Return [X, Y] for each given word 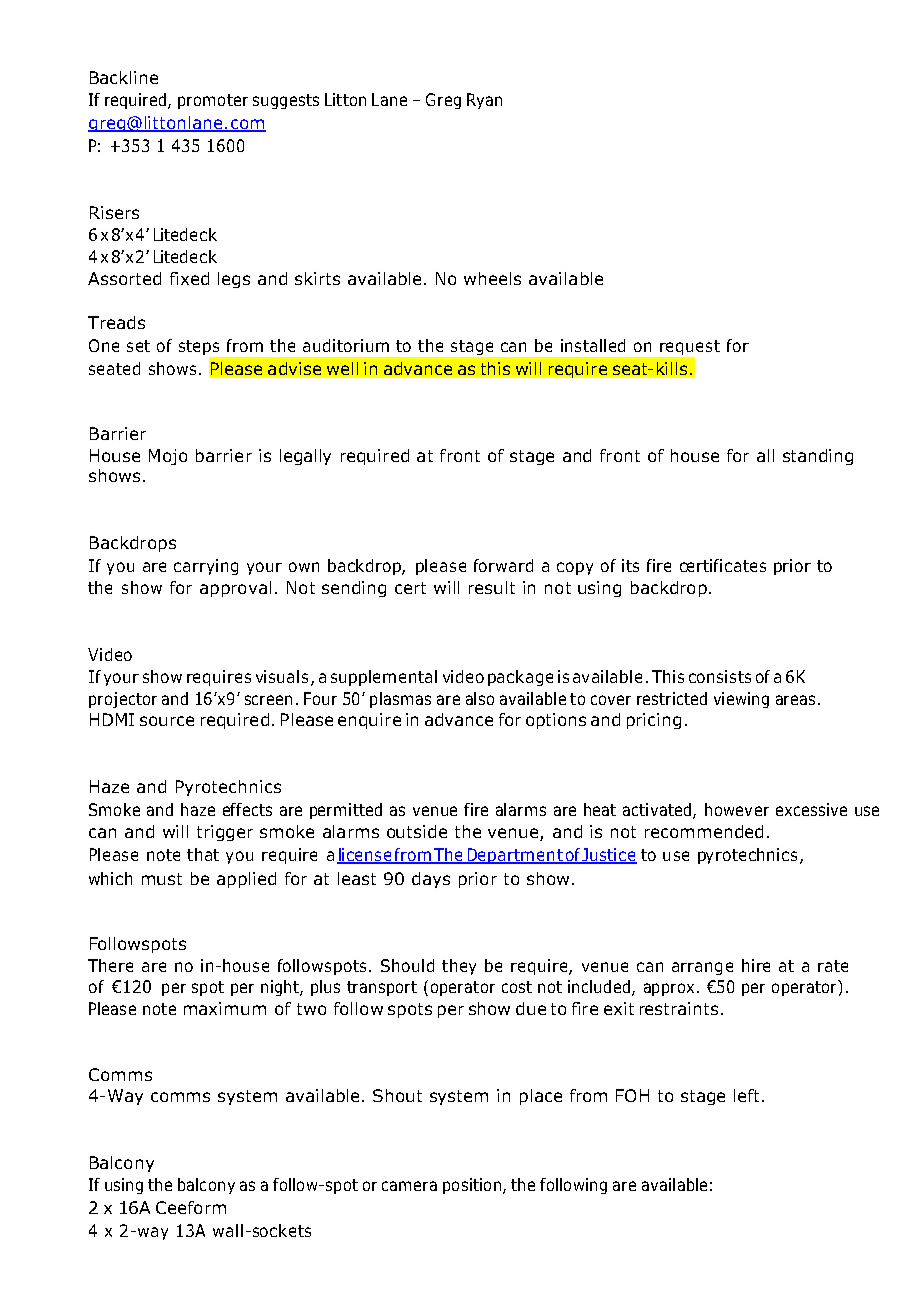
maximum [225, 1008]
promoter [213, 101]
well [342, 368]
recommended [704, 831]
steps [200, 349]
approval [235, 589]
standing [818, 457]
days [431, 880]
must [162, 879]
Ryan [484, 101]
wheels [492, 278]
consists [720, 676]
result [492, 587]
